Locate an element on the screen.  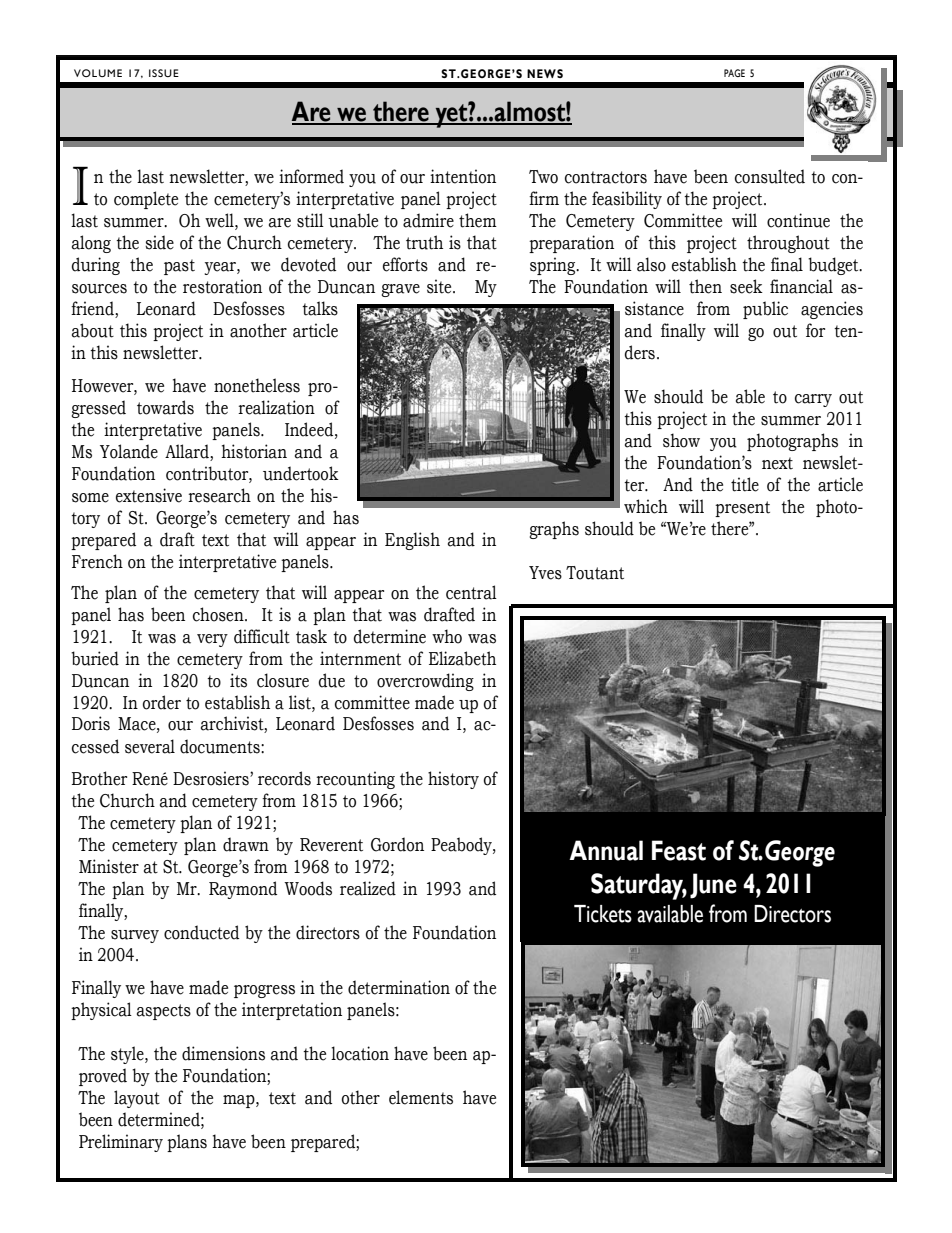
chosen is located at coordinates (219, 614).
